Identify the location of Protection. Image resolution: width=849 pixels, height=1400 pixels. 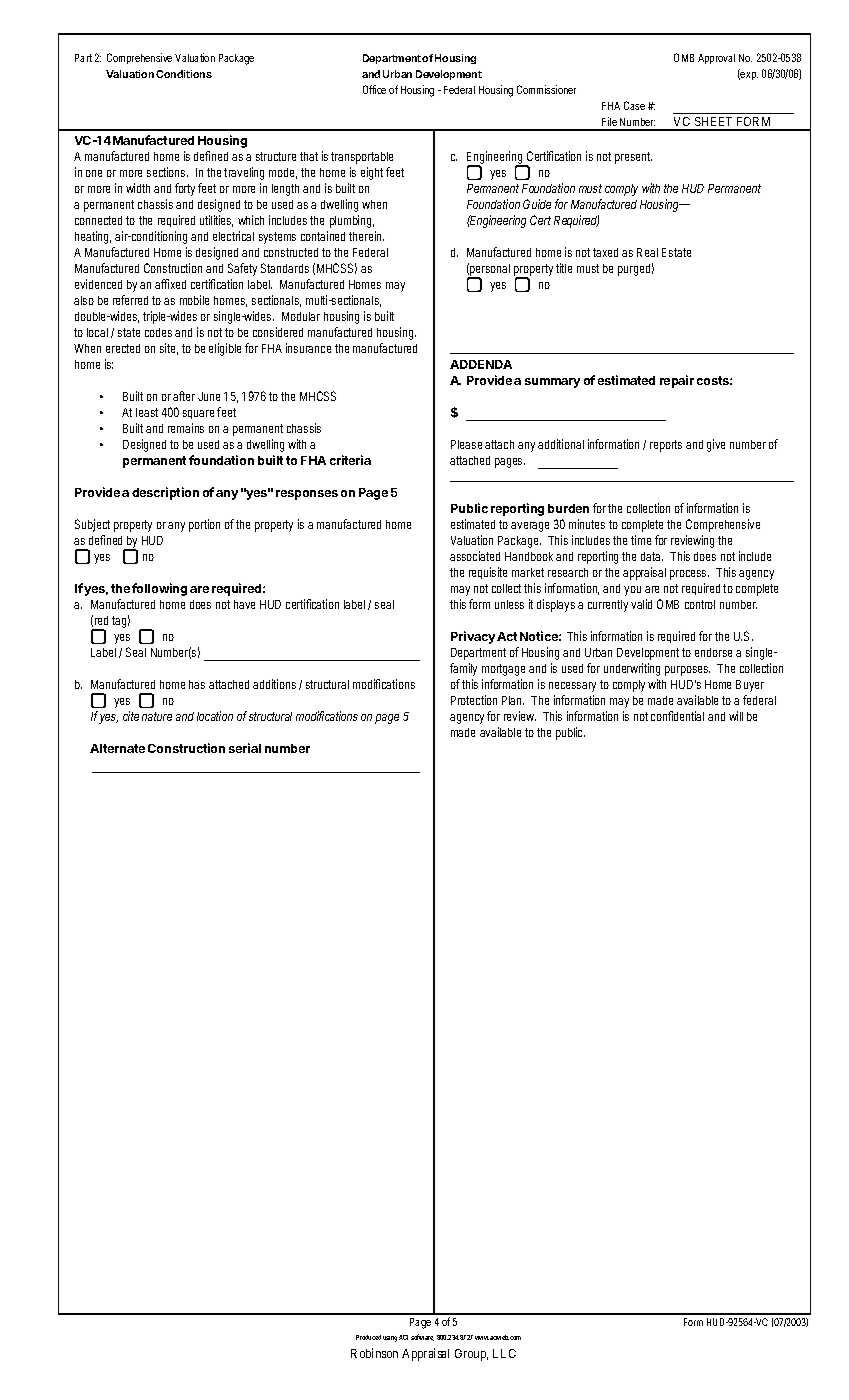
(474, 700).
